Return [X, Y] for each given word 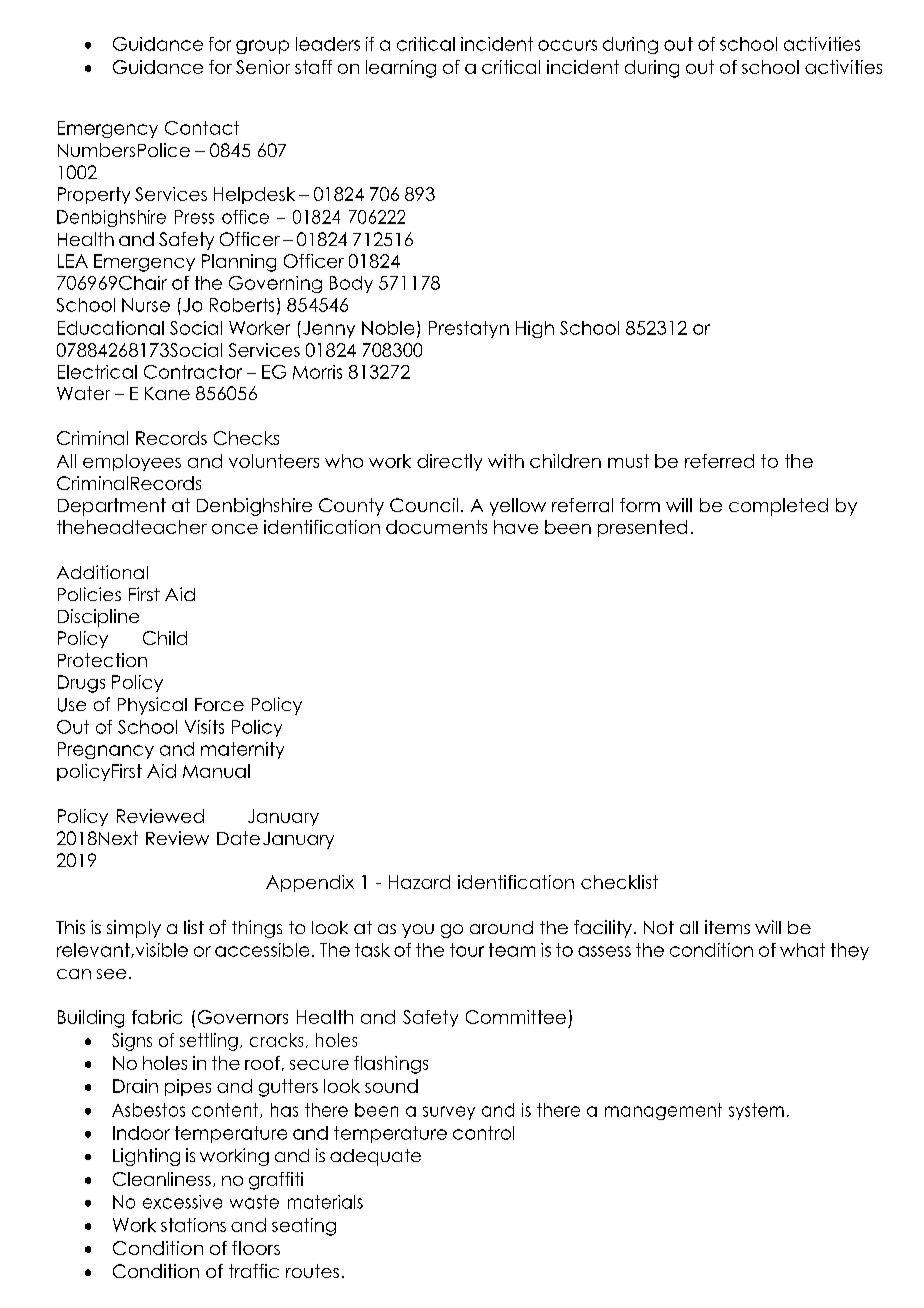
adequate [375, 1157]
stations [193, 1225]
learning [401, 69]
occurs [567, 45]
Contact [202, 128]
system [756, 1111]
